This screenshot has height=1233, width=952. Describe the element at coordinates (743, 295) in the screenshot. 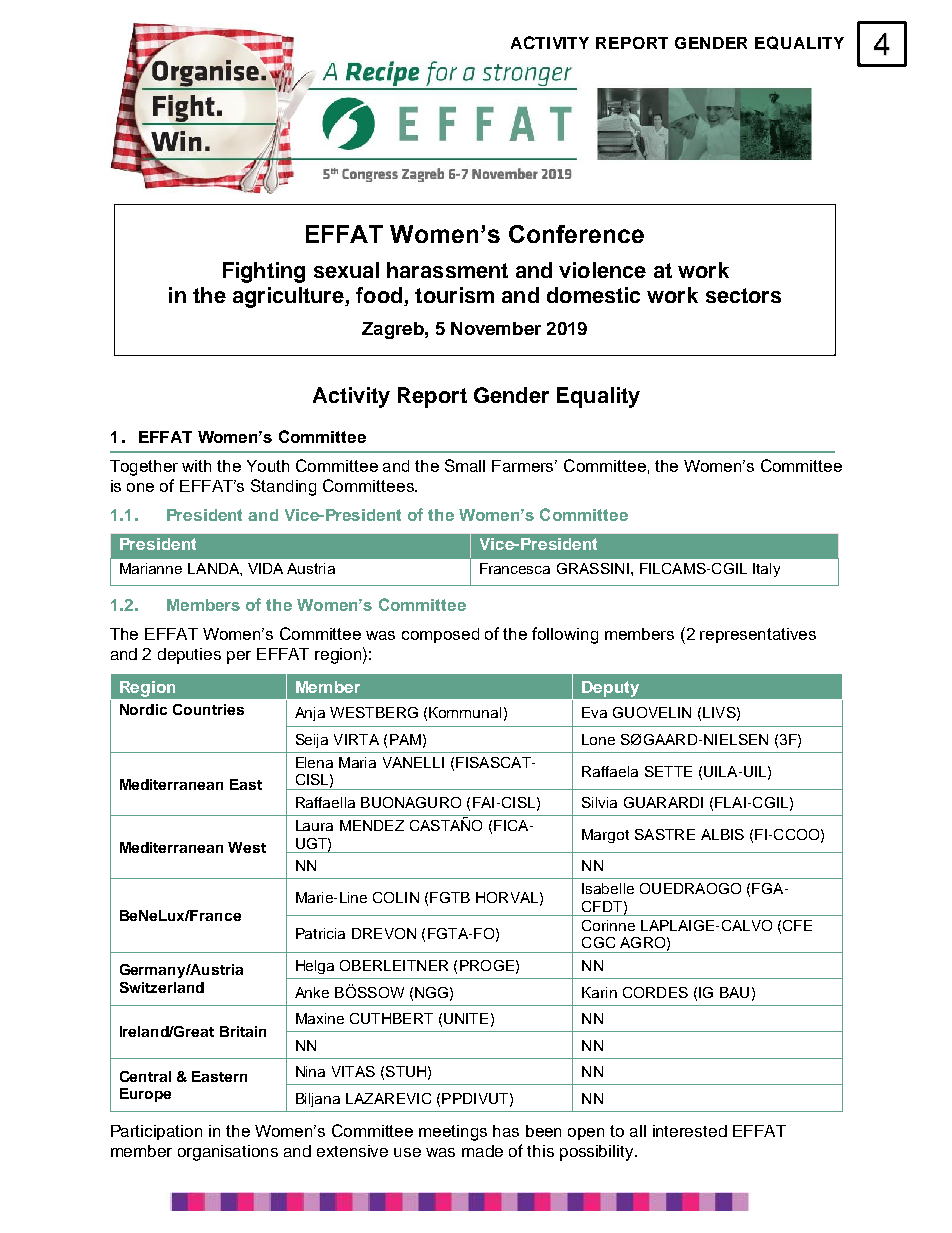

I see `sectors` at that location.
